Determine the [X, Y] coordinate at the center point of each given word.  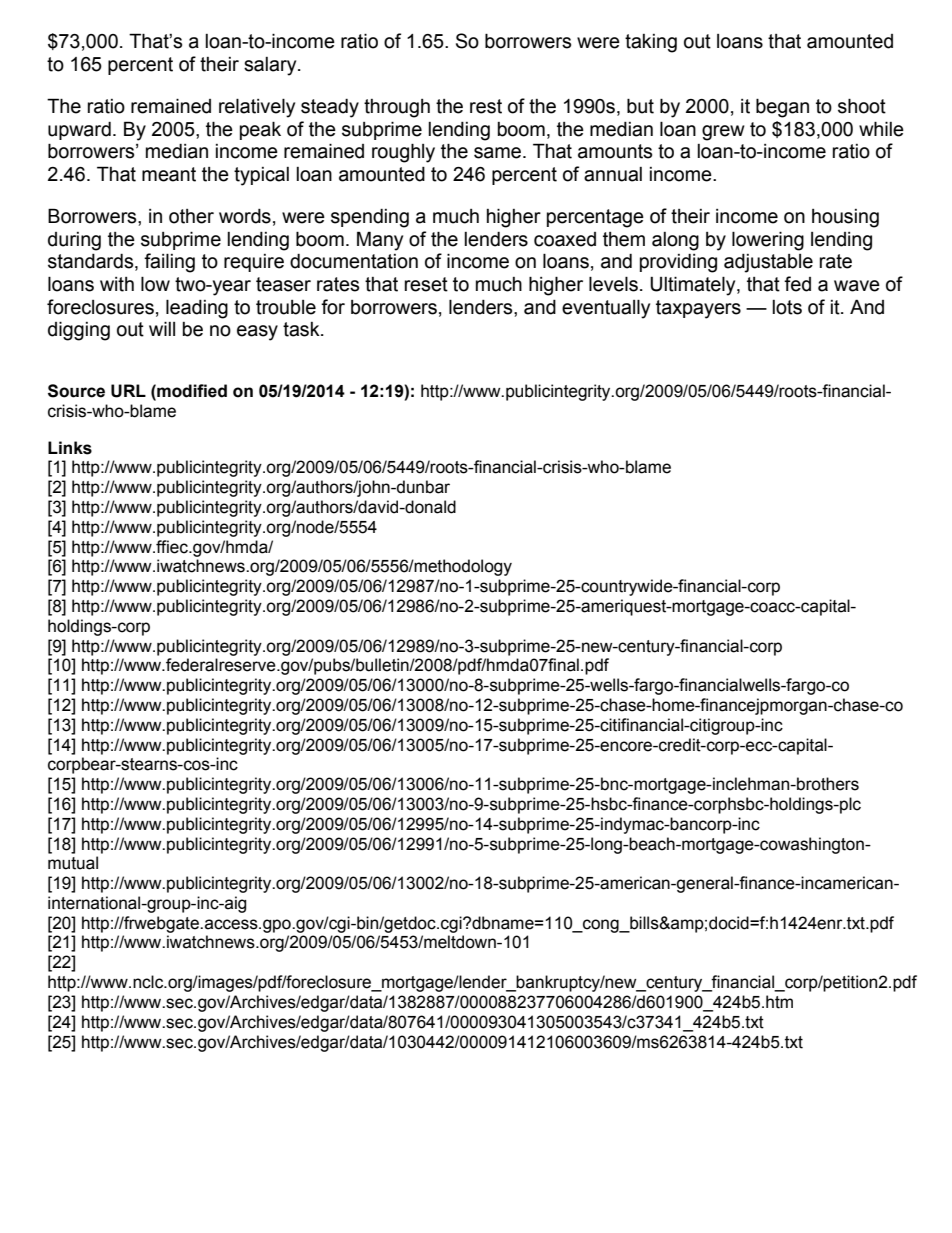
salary [271, 66]
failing [169, 263]
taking [651, 43]
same [497, 153]
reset [426, 284]
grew [723, 133]
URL [128, 391]
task [302, 329]
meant [169, 174]
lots [787, 307]
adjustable [768, 263]
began [782, 108]
